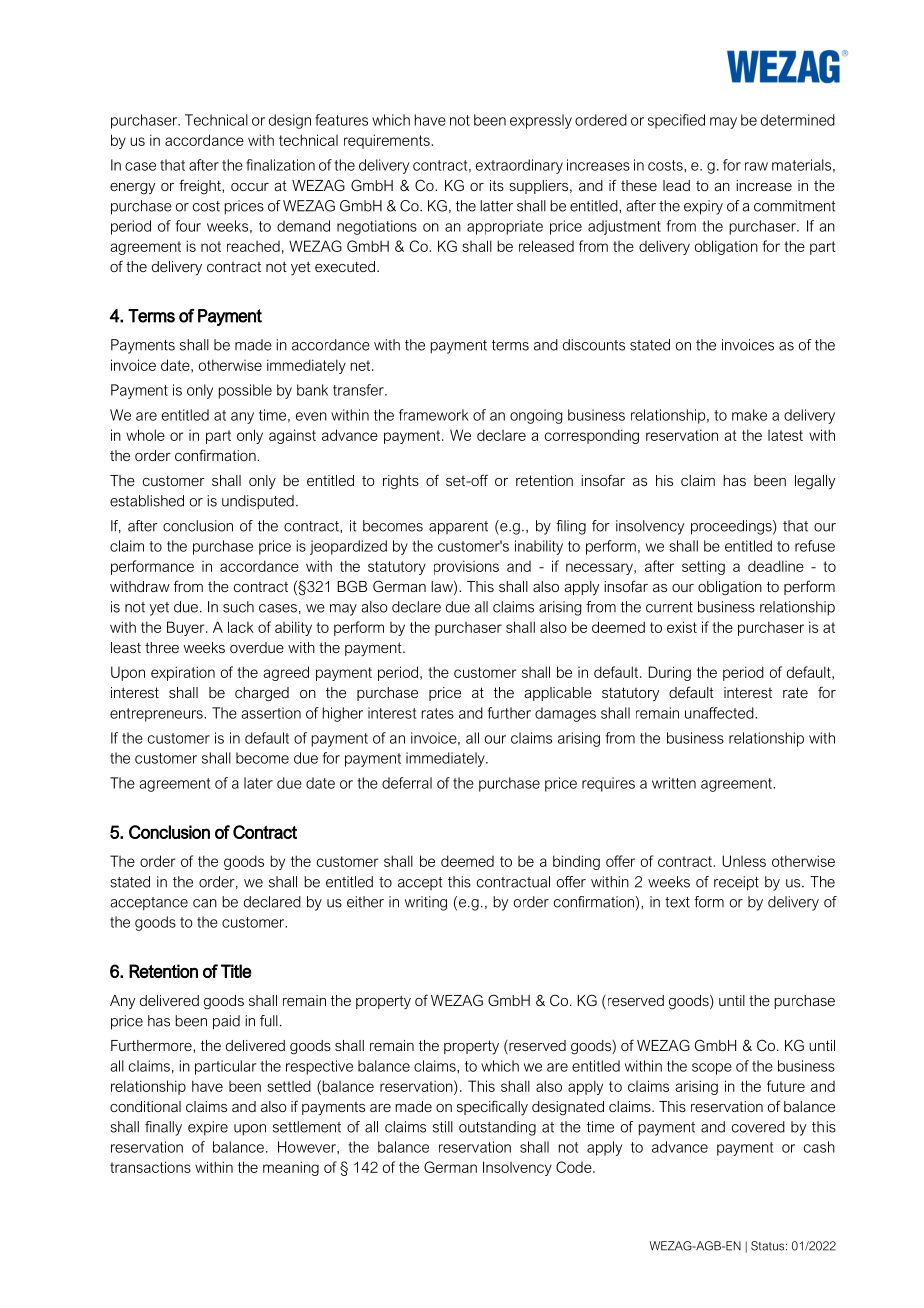  I want to click on receipt, so click(736, 883).
